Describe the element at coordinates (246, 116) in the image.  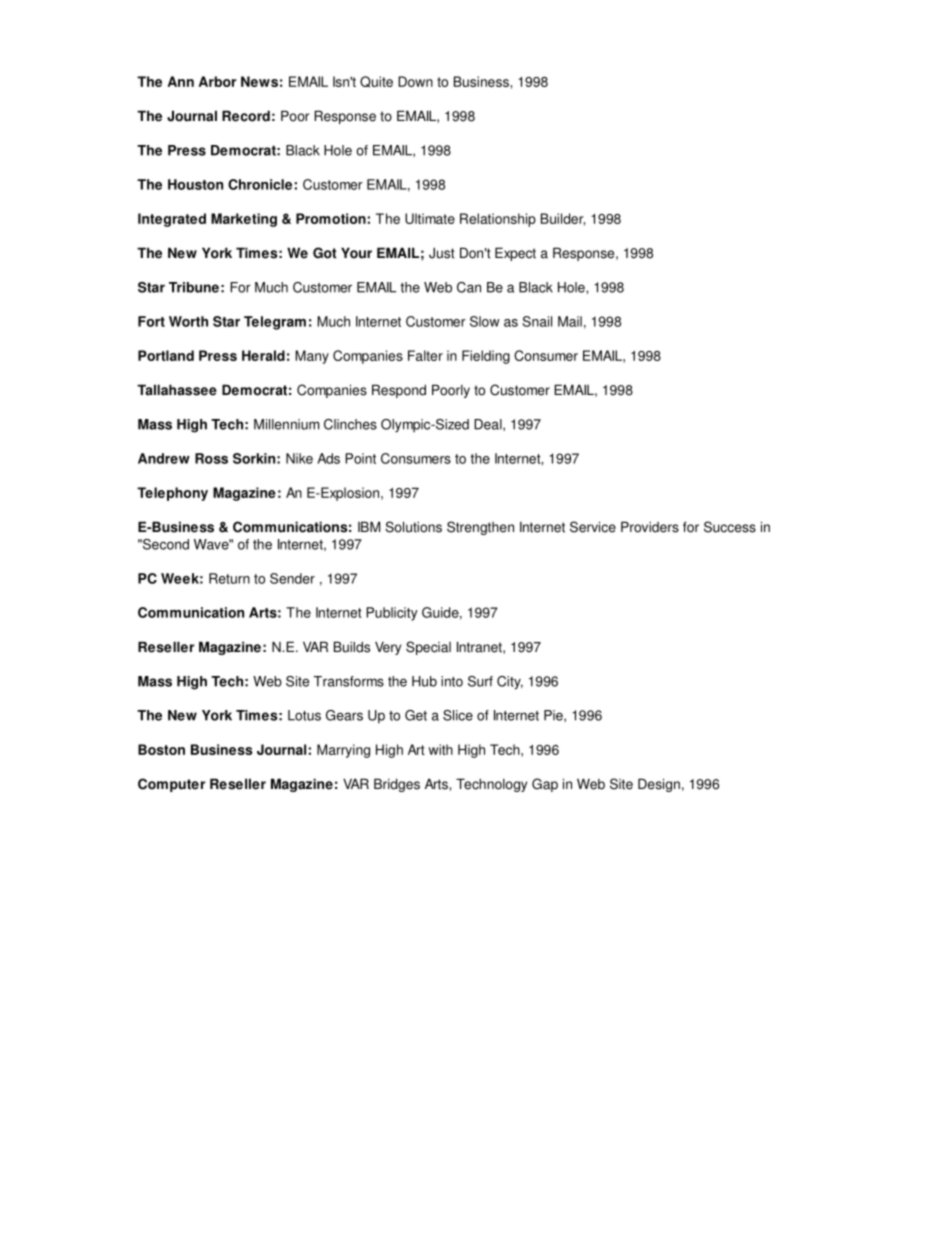
I see `Record` at that location.
